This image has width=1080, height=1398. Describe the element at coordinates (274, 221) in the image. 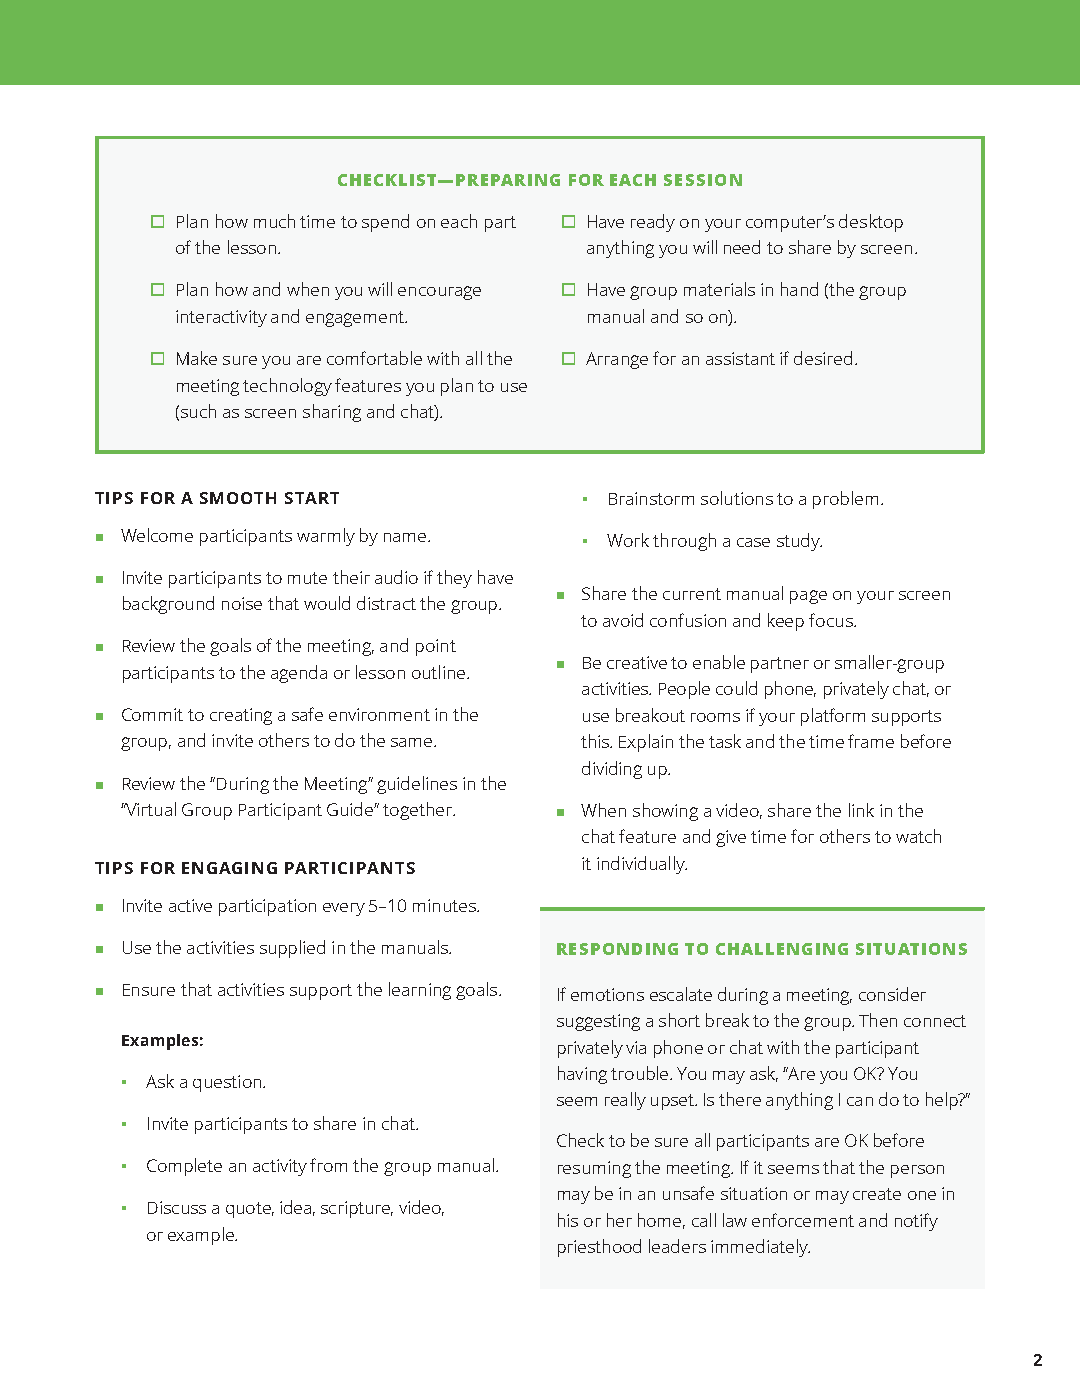

I see `much` at that location.
